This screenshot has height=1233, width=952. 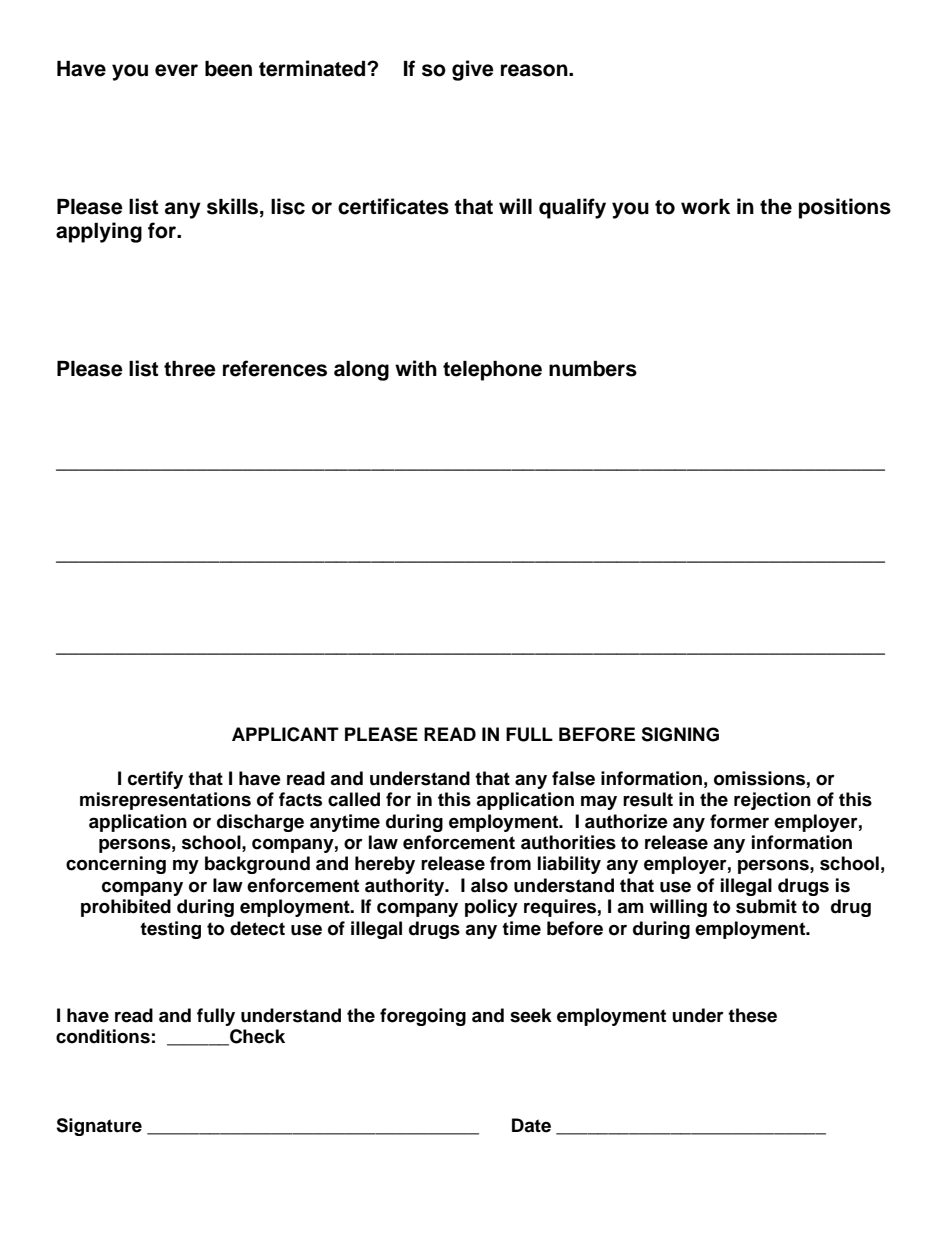 I want to click on SIGNING, so click(x=680, y=734).
